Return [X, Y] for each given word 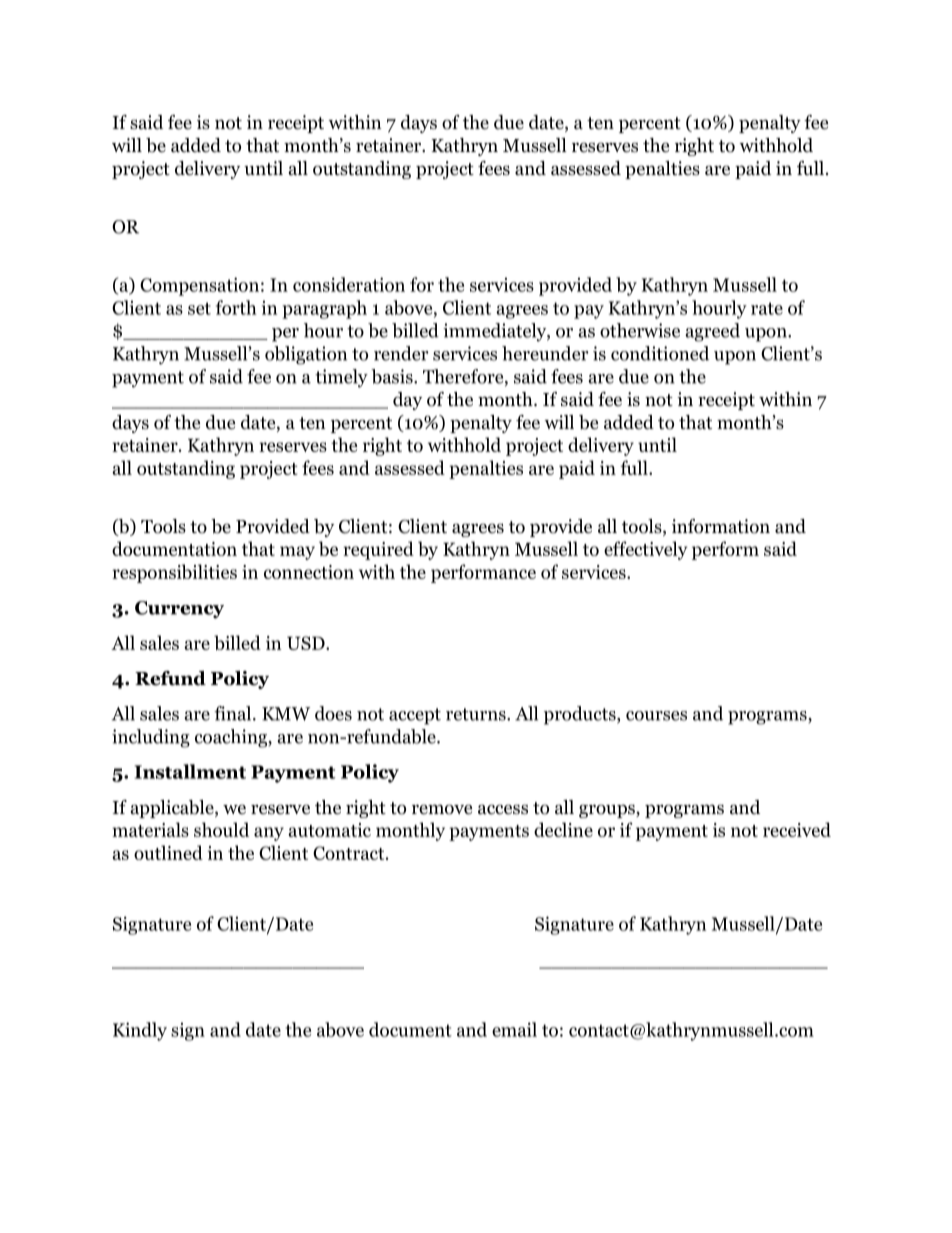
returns [477, 714]
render [401, 353]
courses [656, 716]
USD [307, 643]
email [514, 1029]
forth [236, 307]
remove [442, 809]
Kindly [140, 1031]
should [221, 829]
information [721, 526]
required [378, 550]
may [297, 553]
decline [563, 829]
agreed [712, 332]
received [797, 829]
